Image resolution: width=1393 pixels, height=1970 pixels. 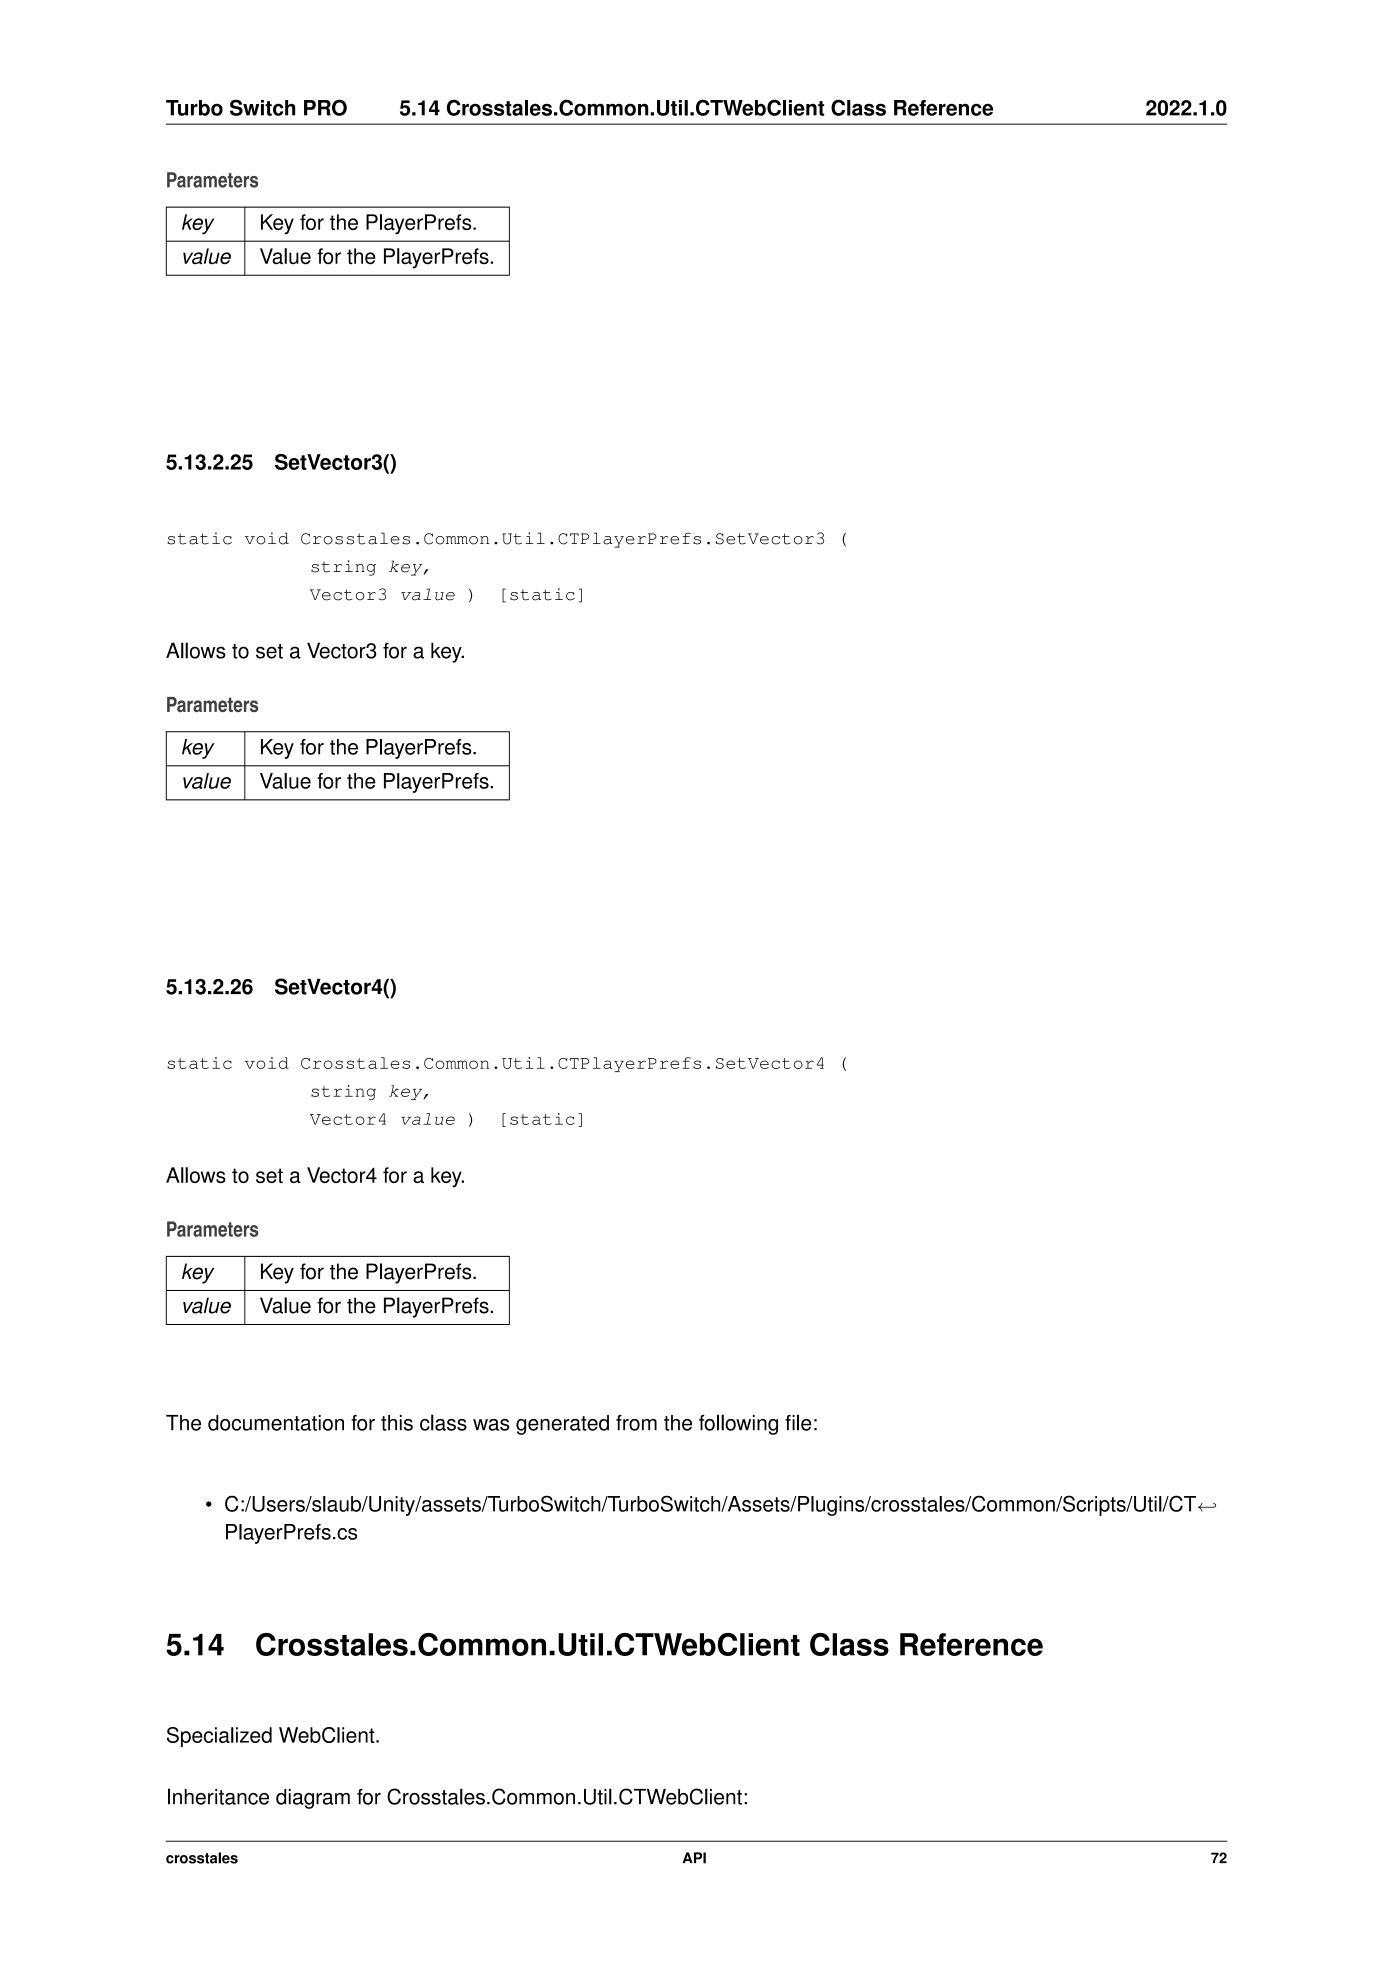 I want to click on API, so click(x=694, y=1858).
